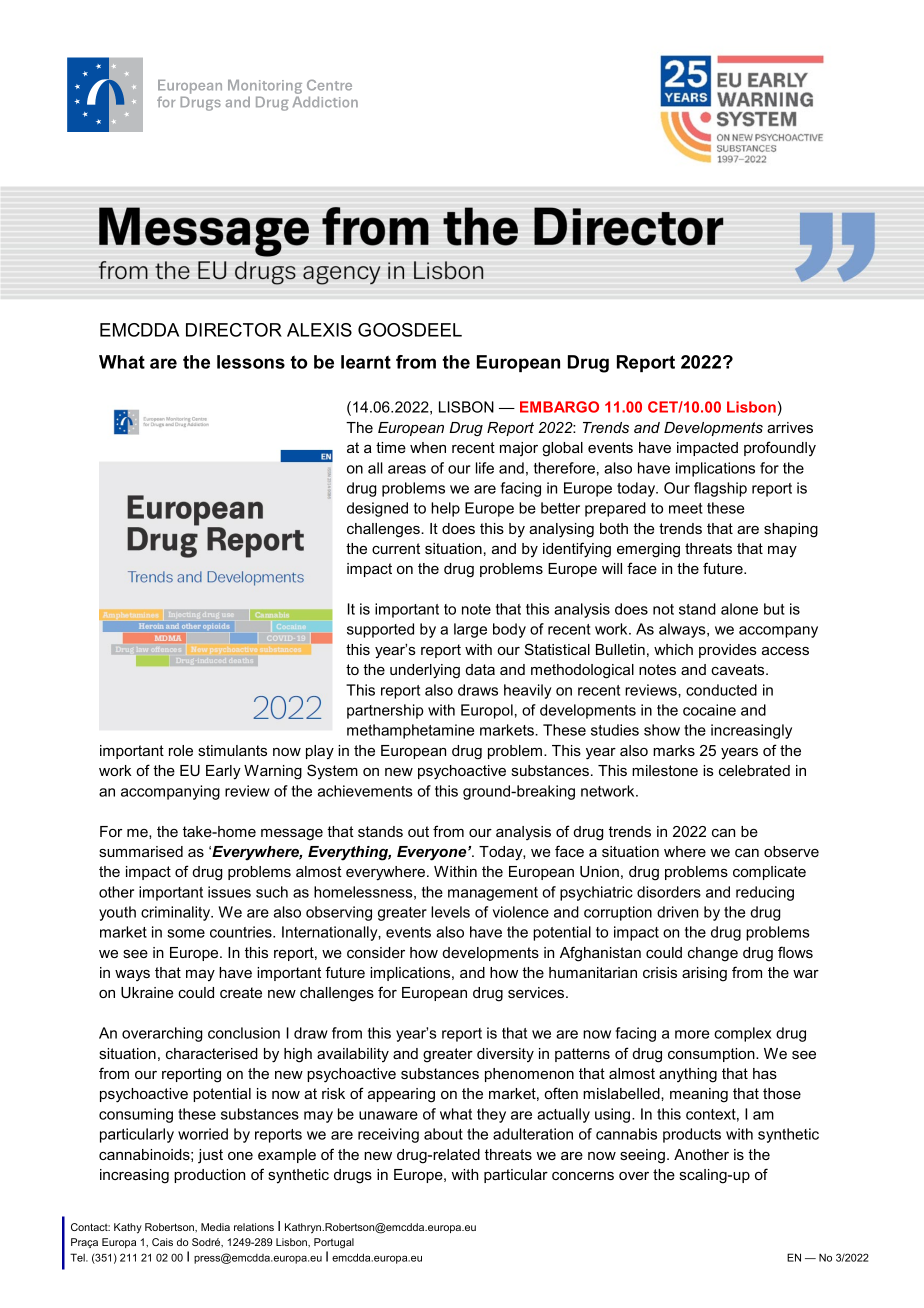 This document has height=1308, width=924. What do you see at coordinates (790, 427) in the document?
I see `arrives` at bounding box center [790, 427].
